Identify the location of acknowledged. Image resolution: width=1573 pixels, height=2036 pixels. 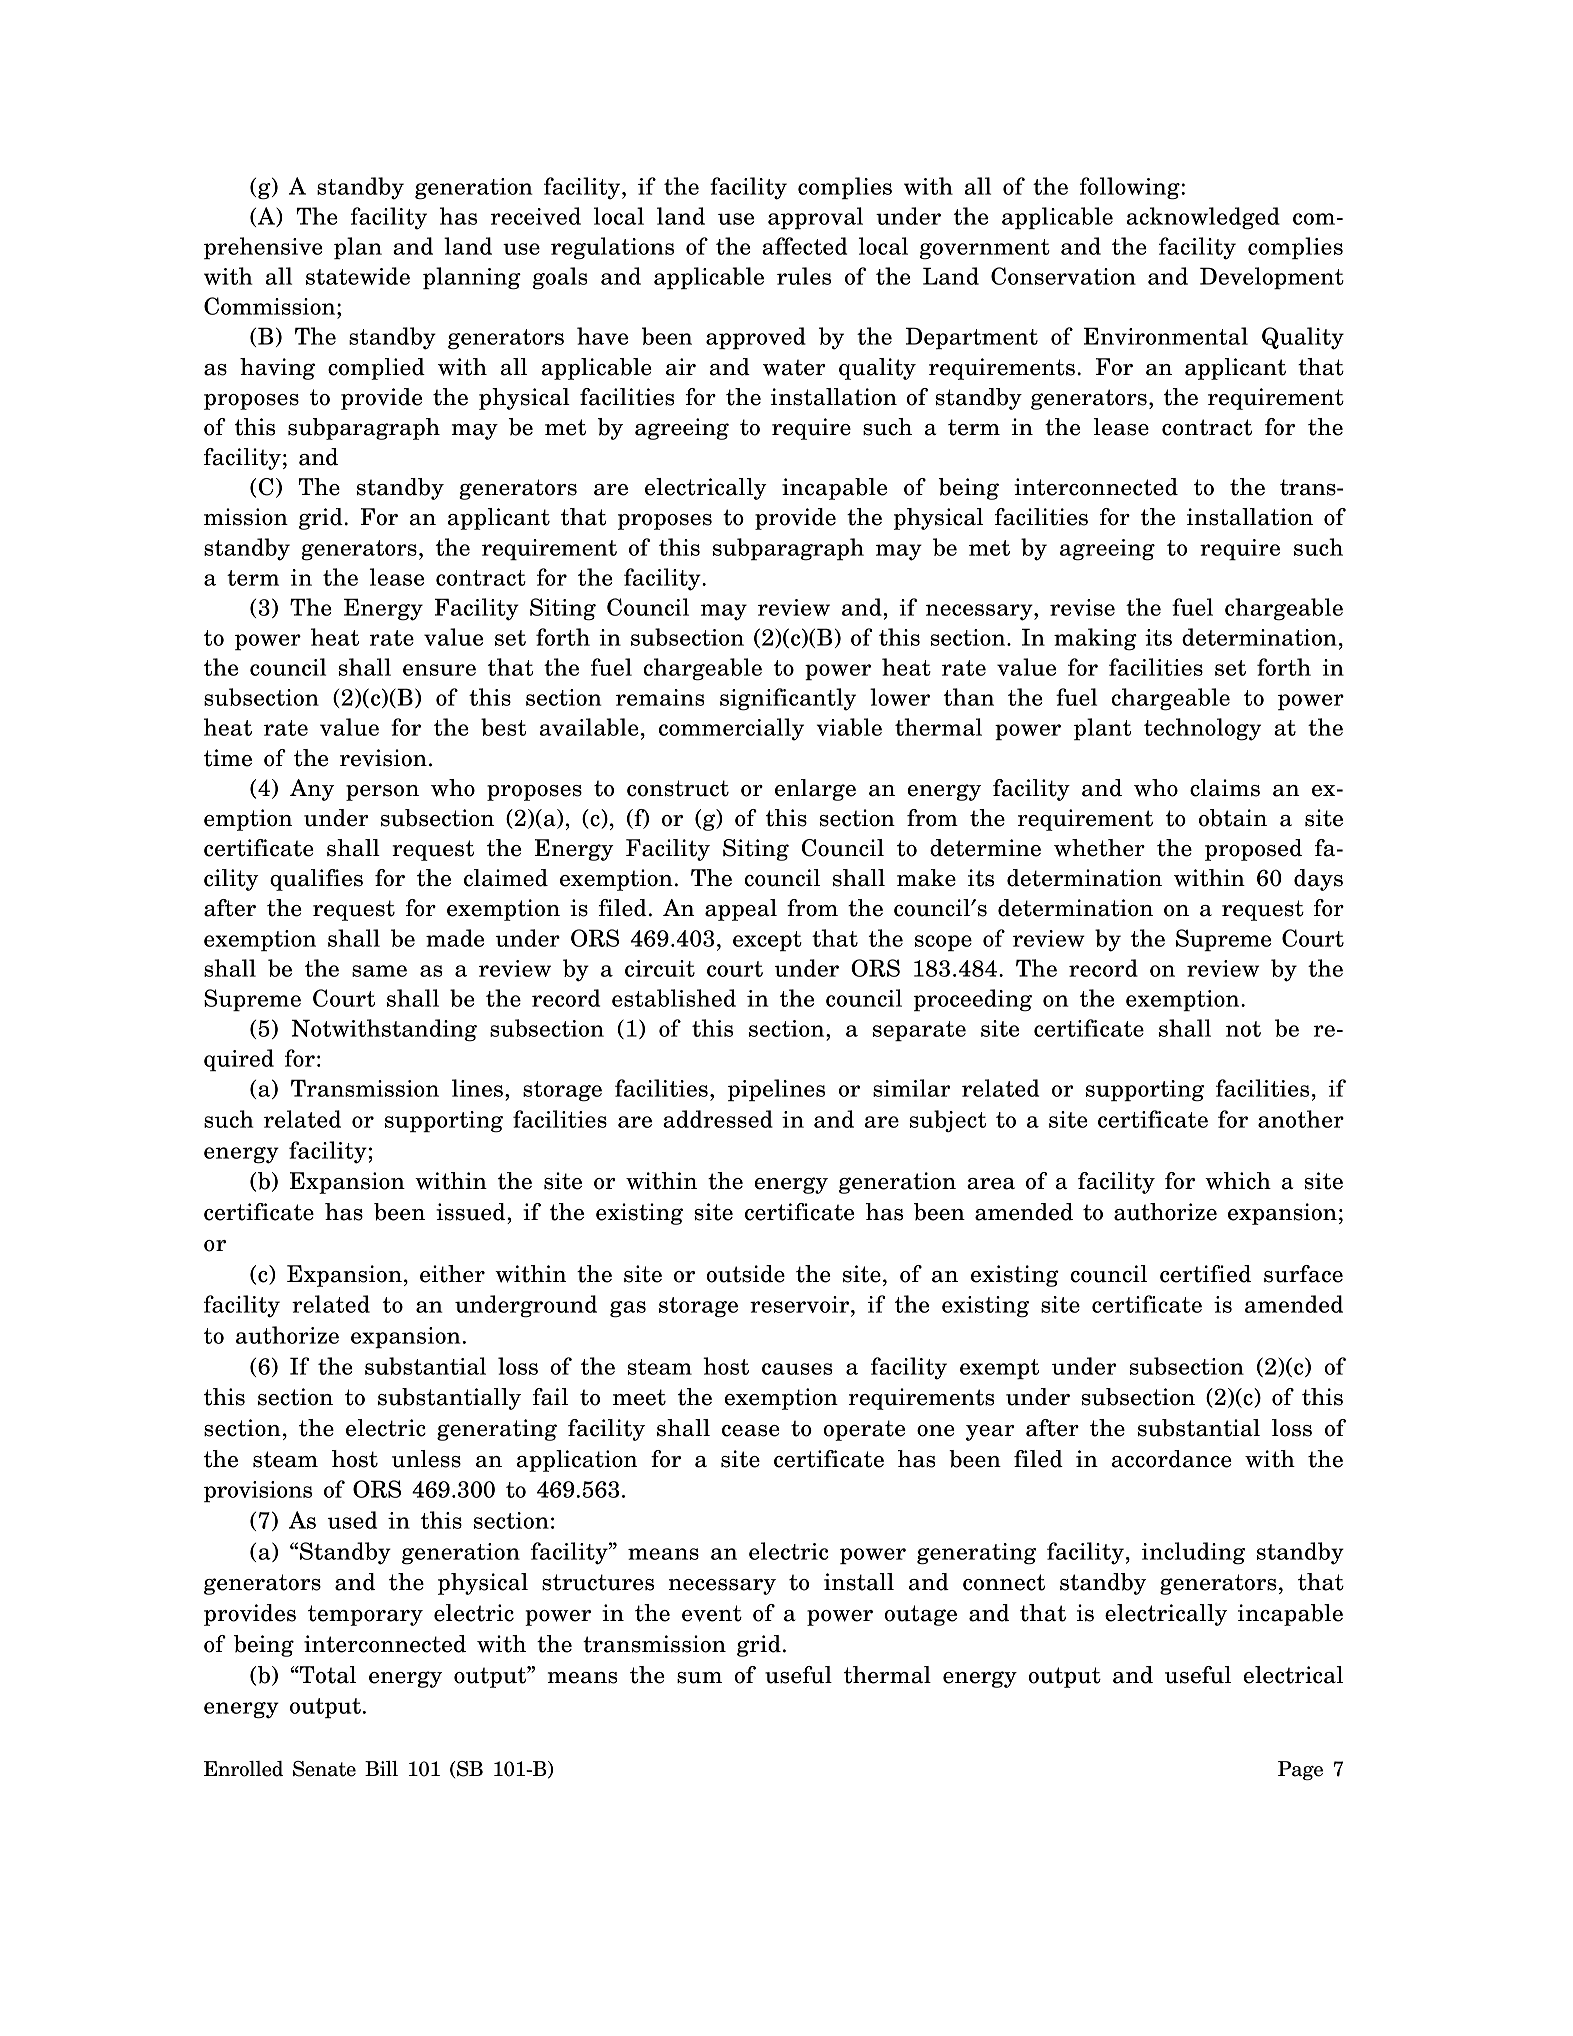
(1203, 218).
